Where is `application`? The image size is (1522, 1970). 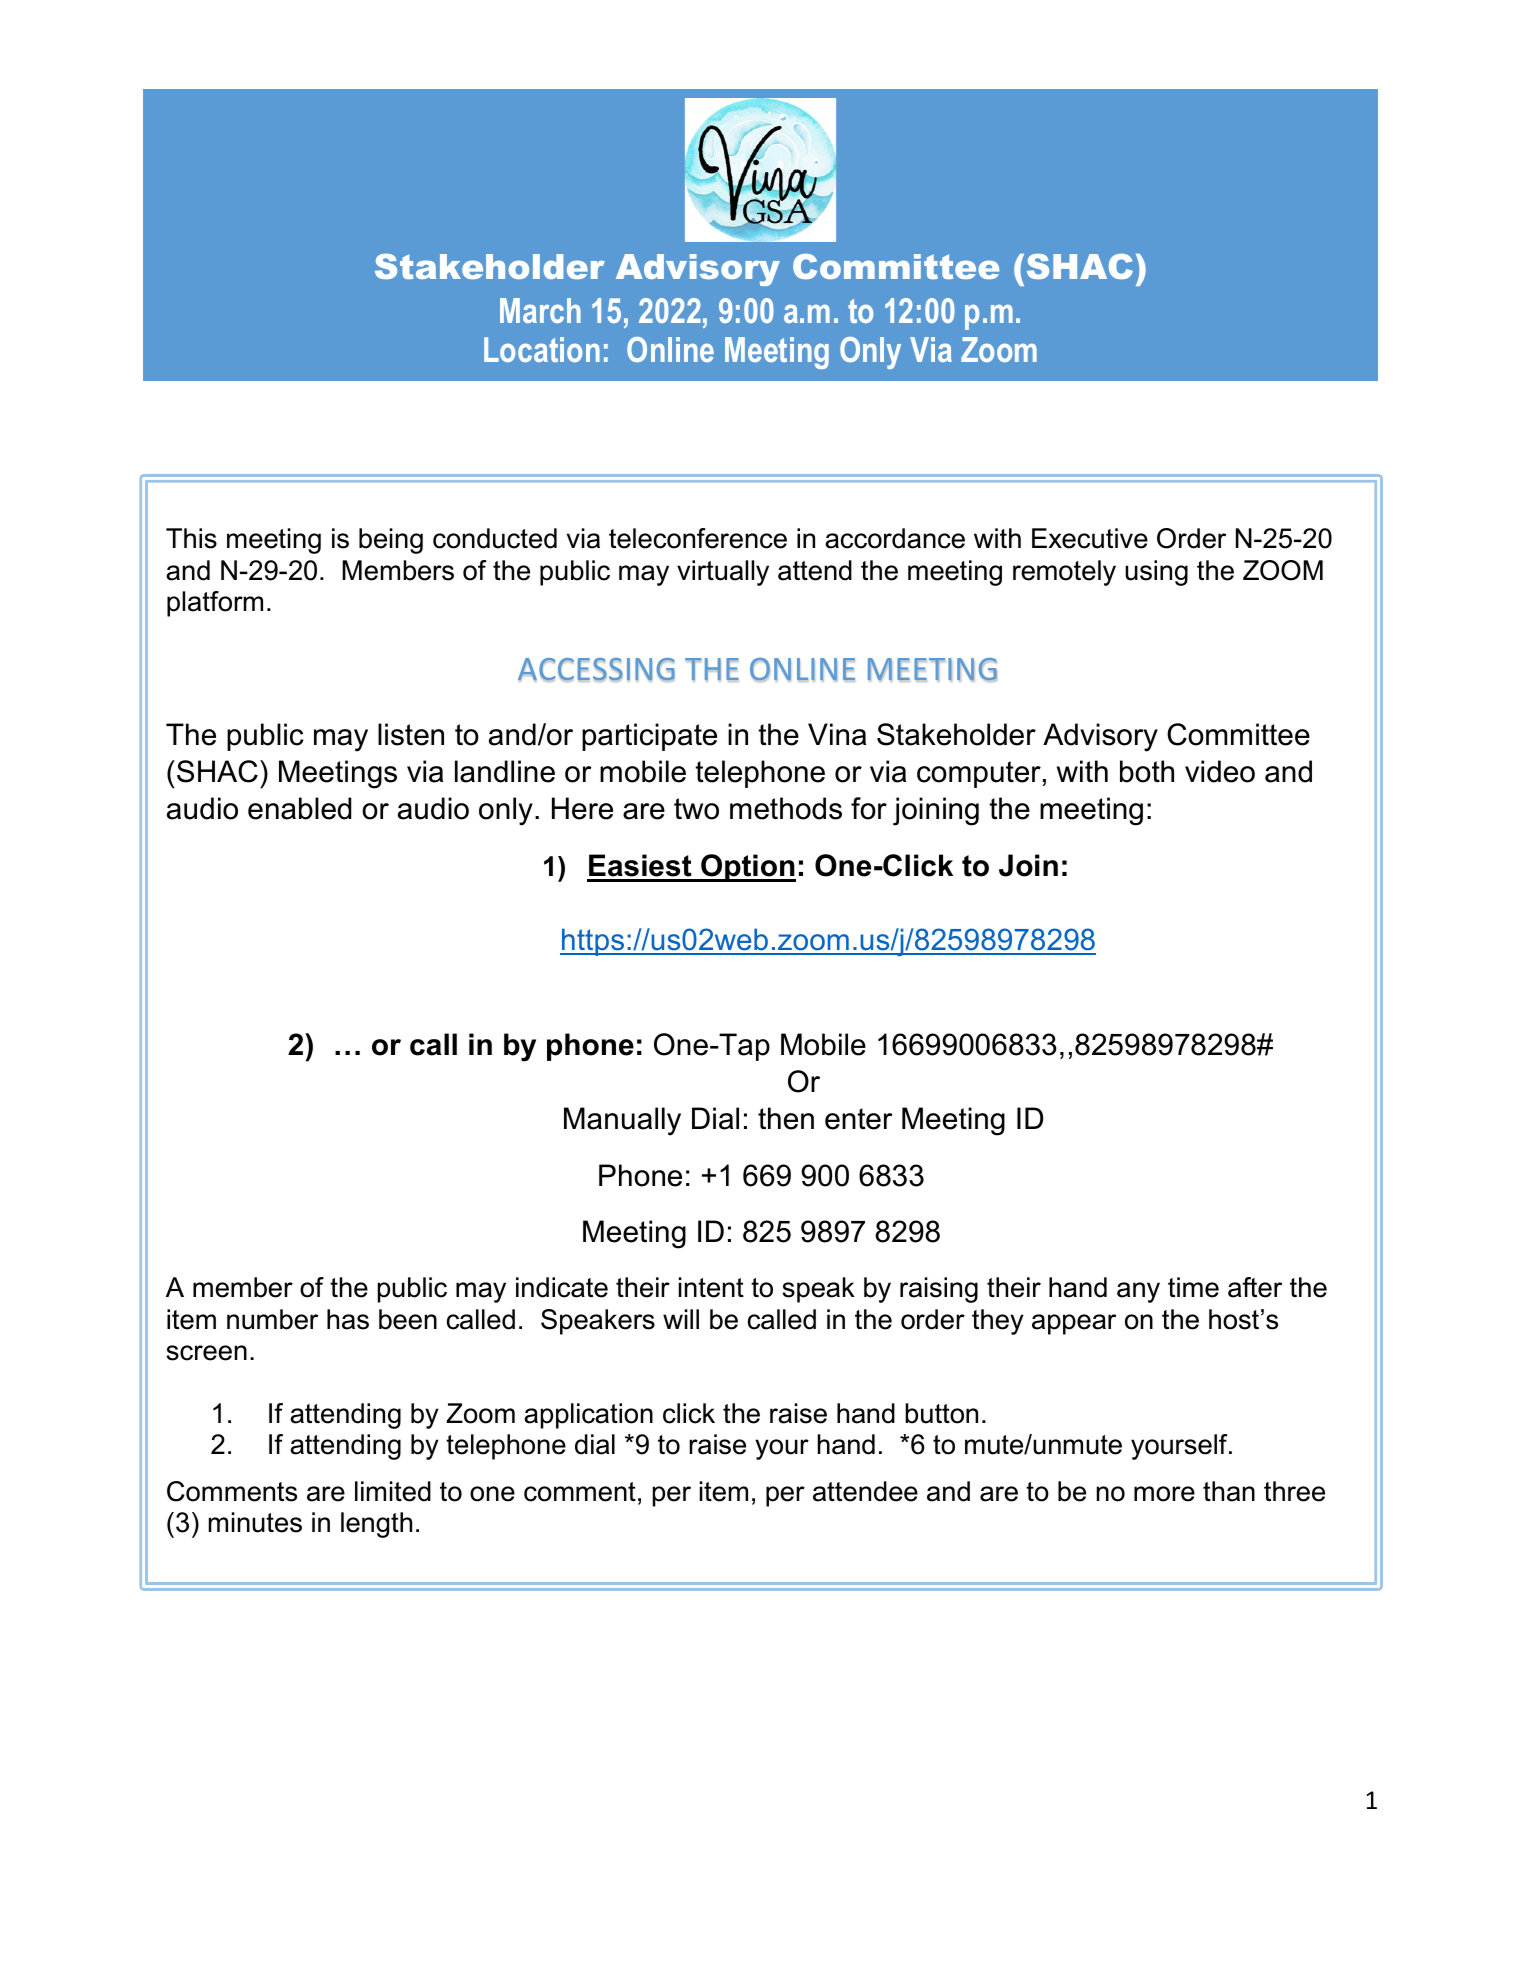 application is located at coordinates (588, 1416).
